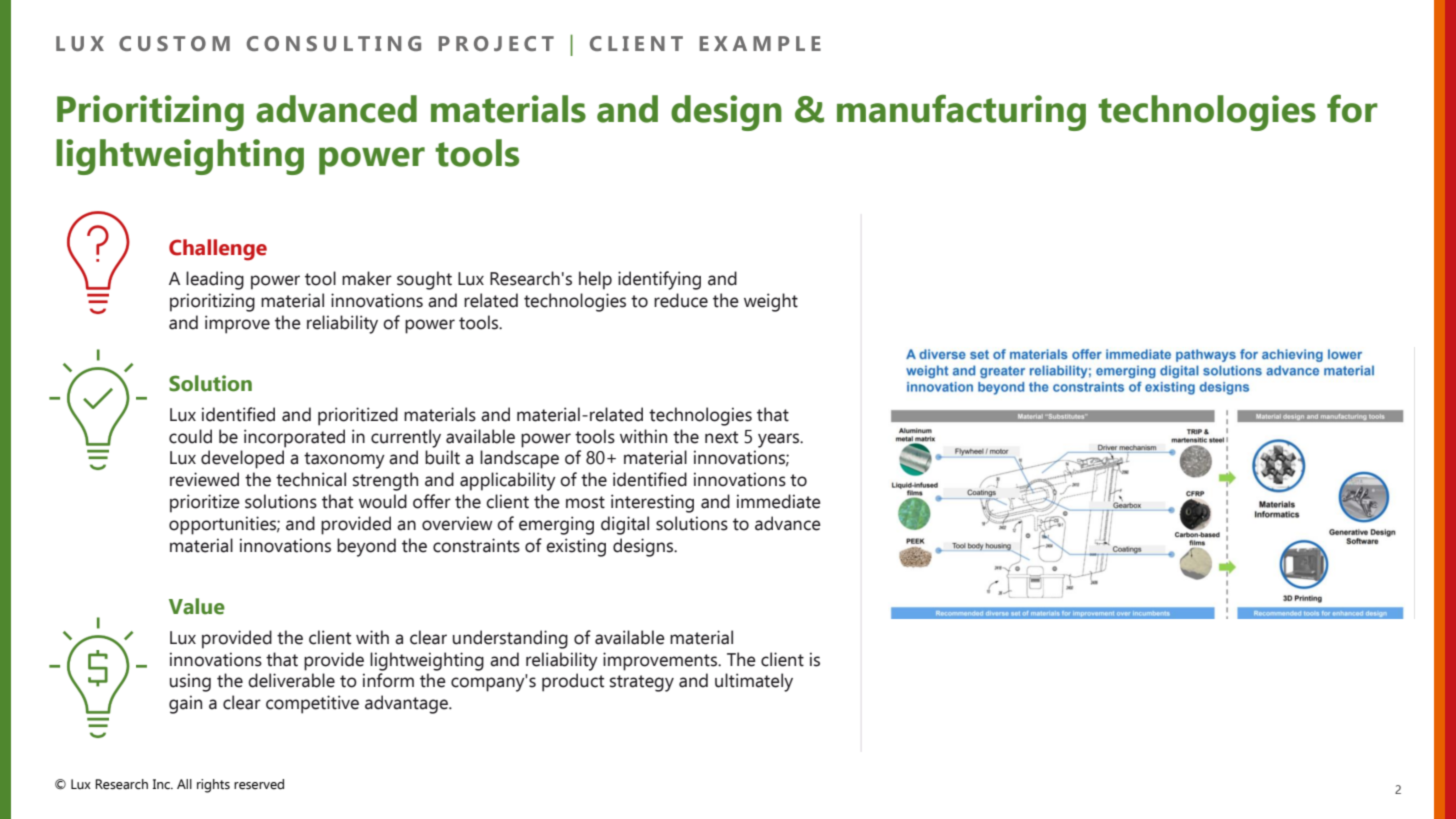  Describe the element at coordinates (218, 250) in the document. I see `Challenge` at that location.
